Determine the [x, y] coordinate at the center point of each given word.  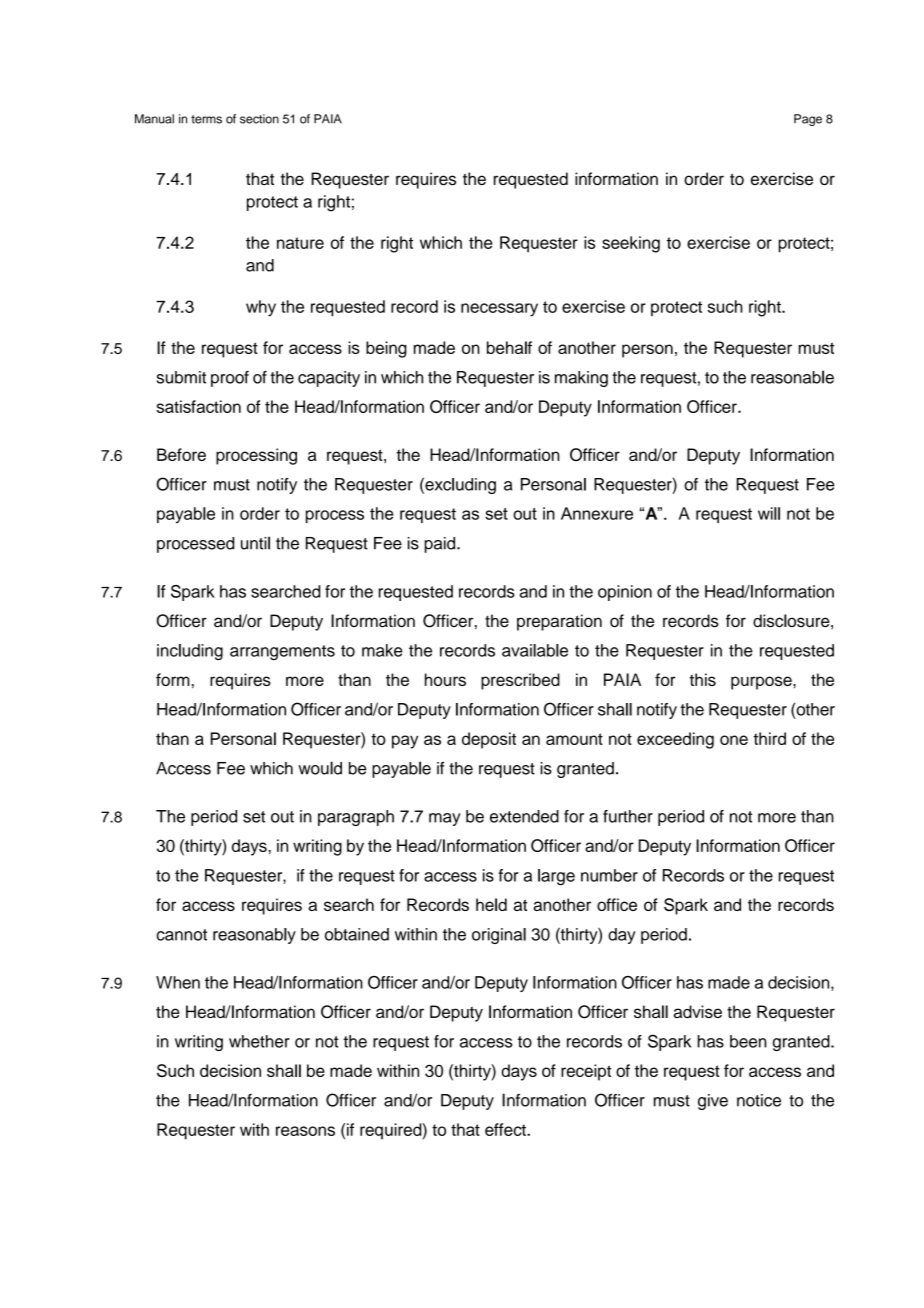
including [190, 652]
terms [206, 119]
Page [808, 120]
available [535, 650]
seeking [631, 244]
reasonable [792, 377]
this [703, 679]
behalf [509, 347]
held [491, 904]
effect [506, 1129]
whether [259, 1041]
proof [230, 379]
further [628, 816]
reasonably [254, 936]
